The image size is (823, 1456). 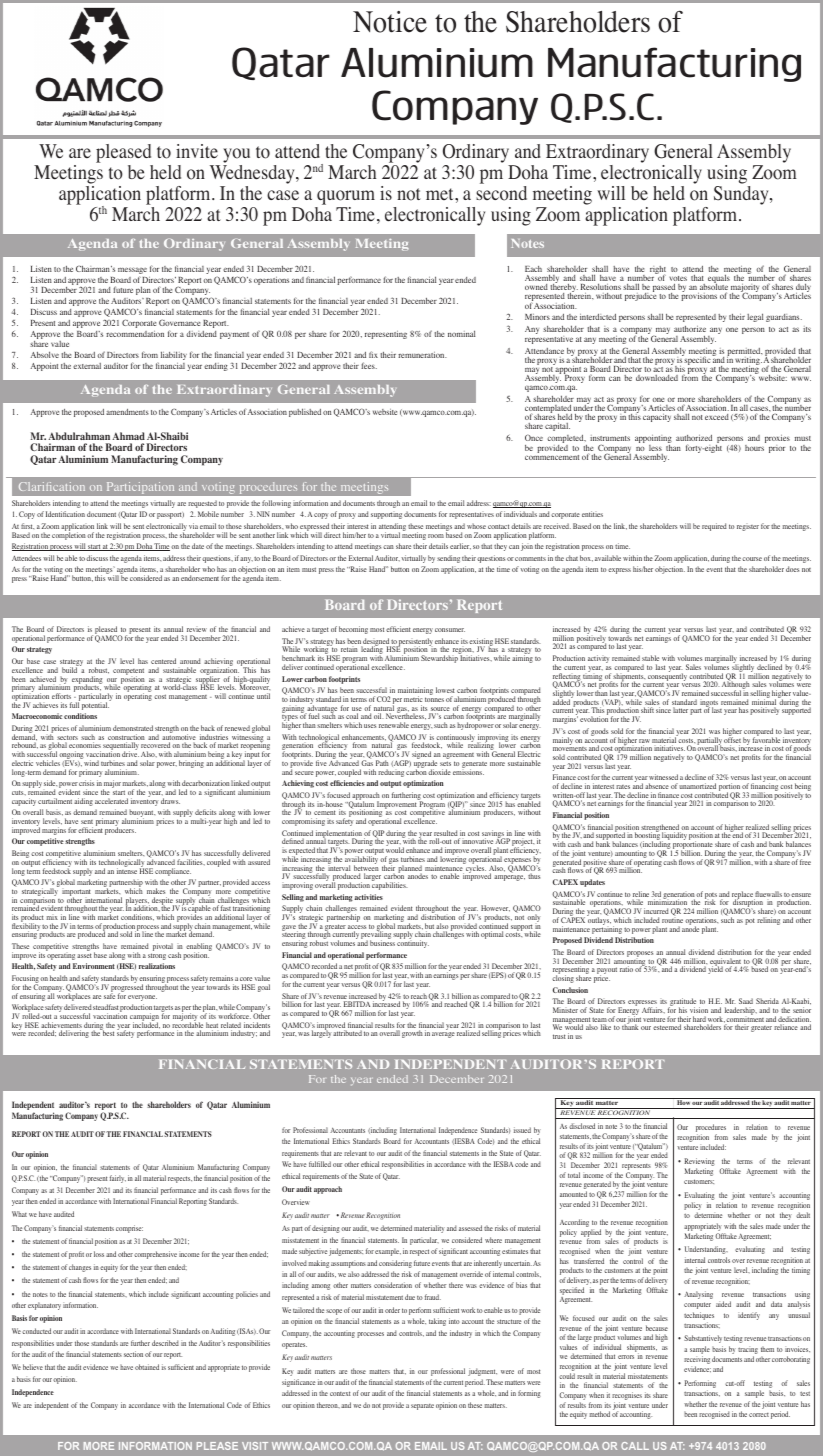 What do you see at coordinates (390, 22) in the screenshot?
I see `Notice` at bounding box center [390, 22].
